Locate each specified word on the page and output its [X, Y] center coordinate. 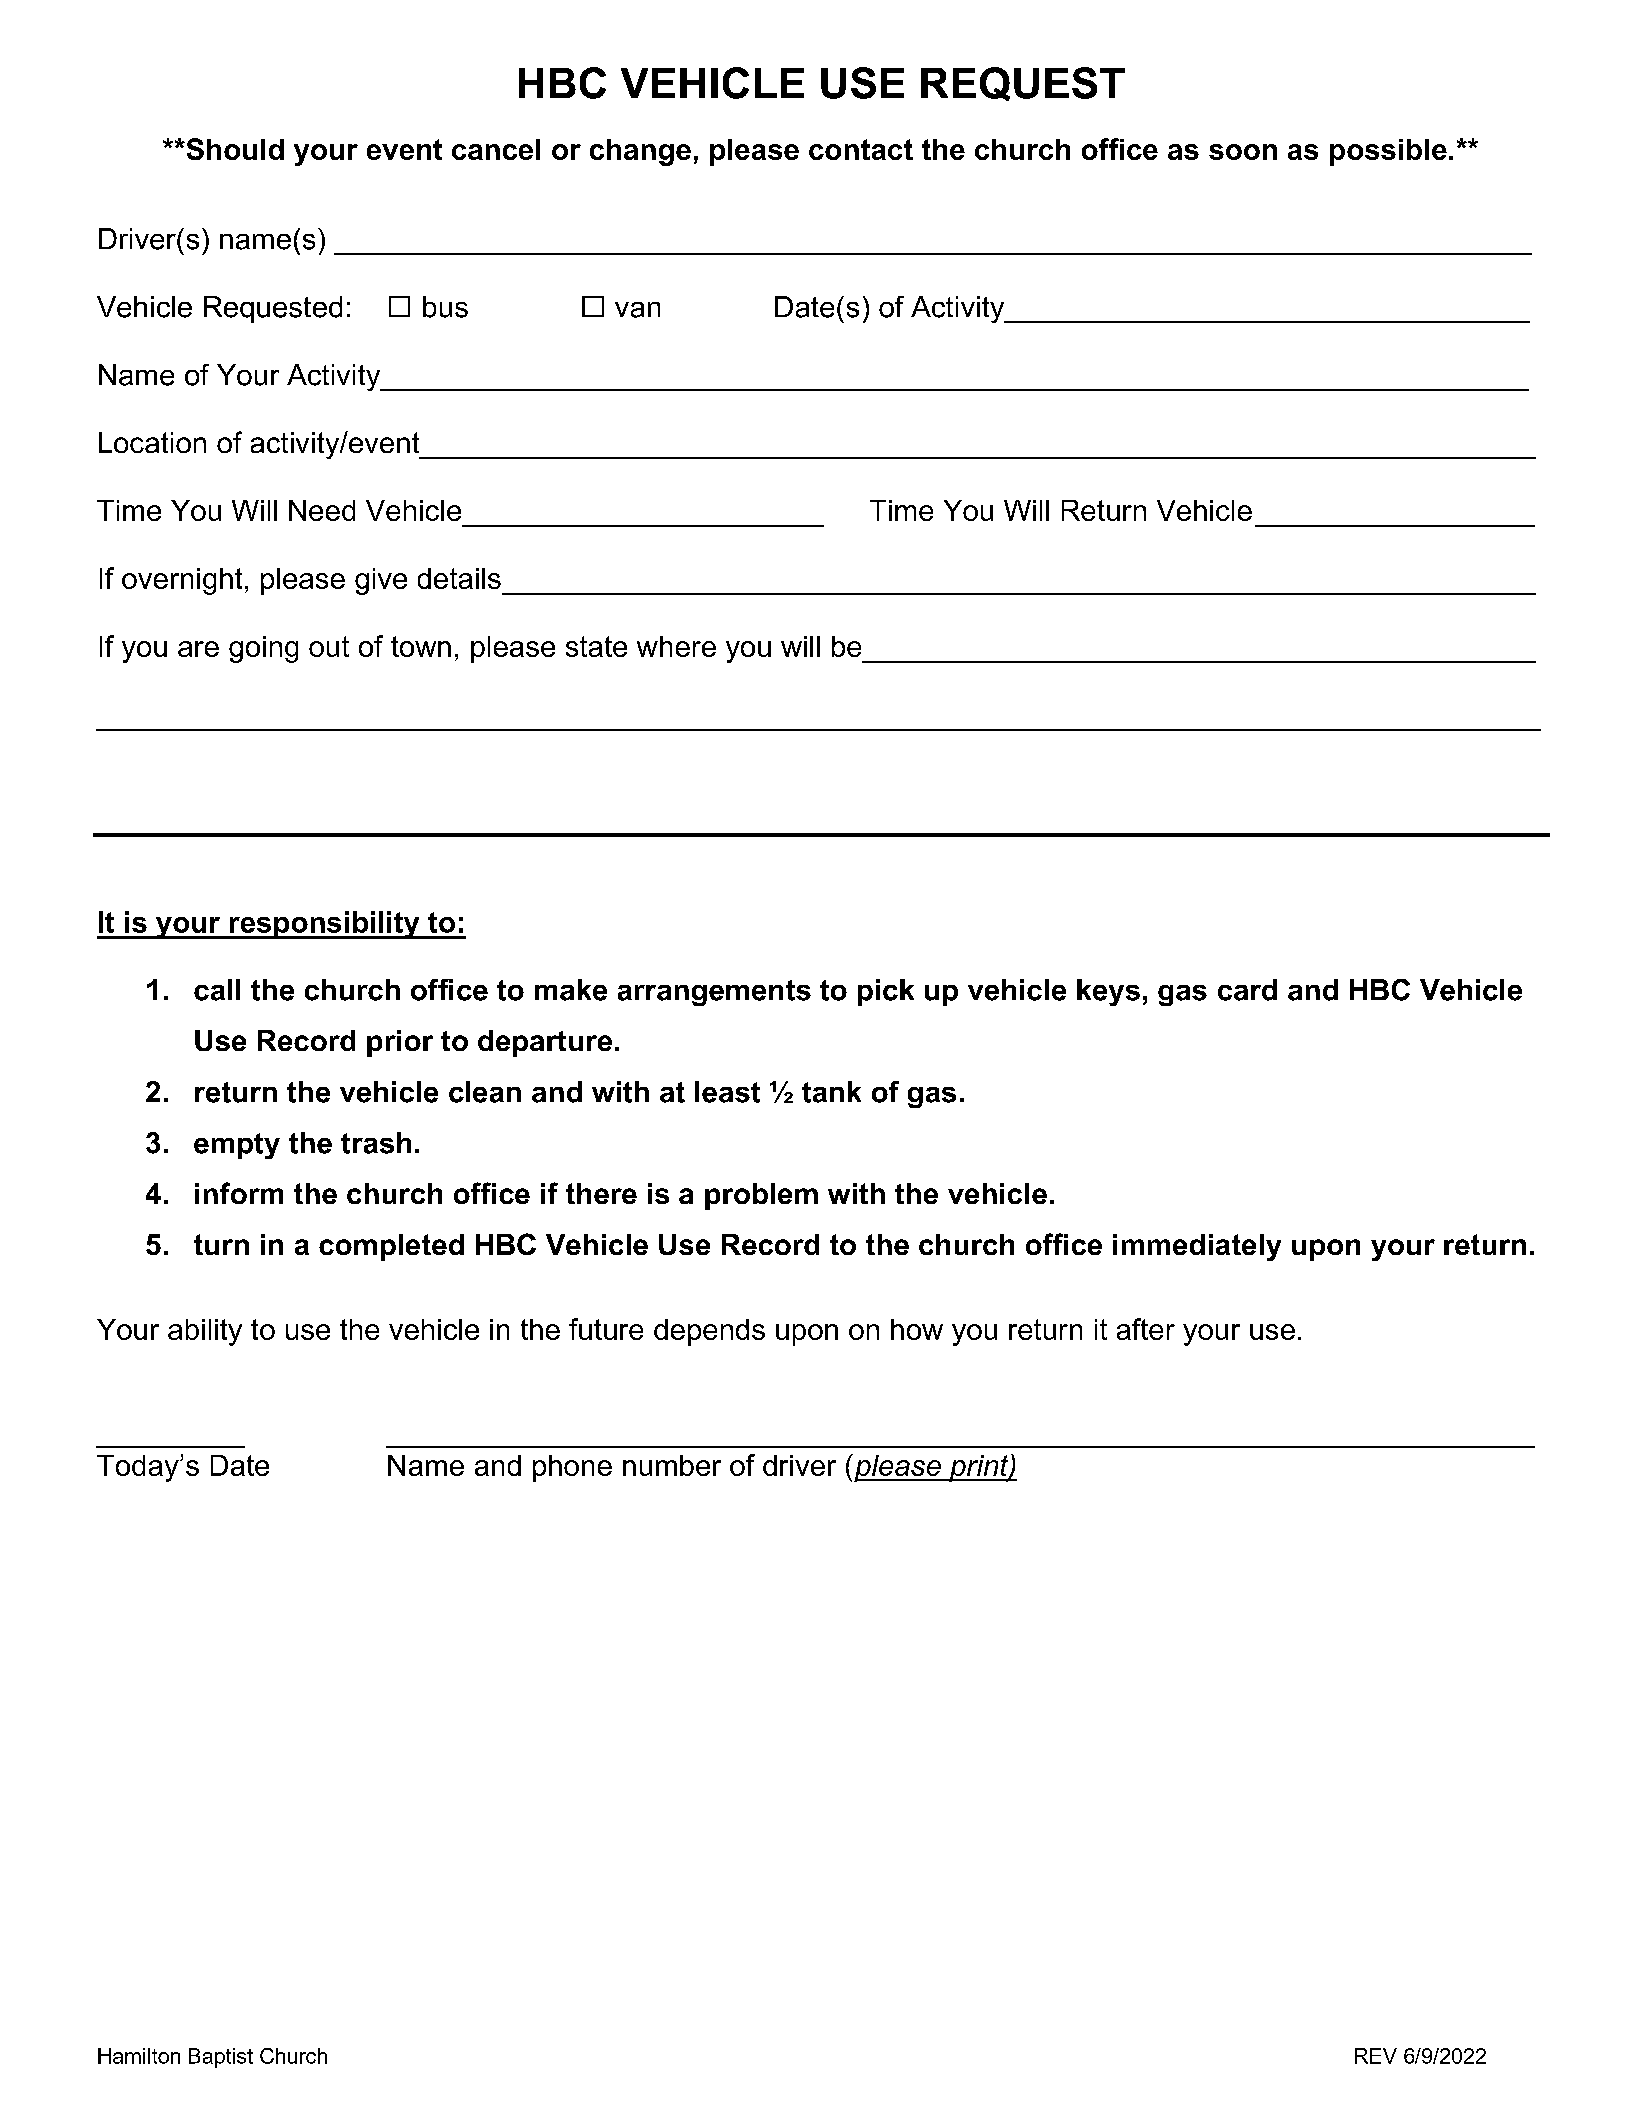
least [727, 1092]
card [1247, 990]
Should [234, 149]
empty [237, 1146]
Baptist [221, 2058]
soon [1243, 152]
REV [1376, 2056]
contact [861, 149]
